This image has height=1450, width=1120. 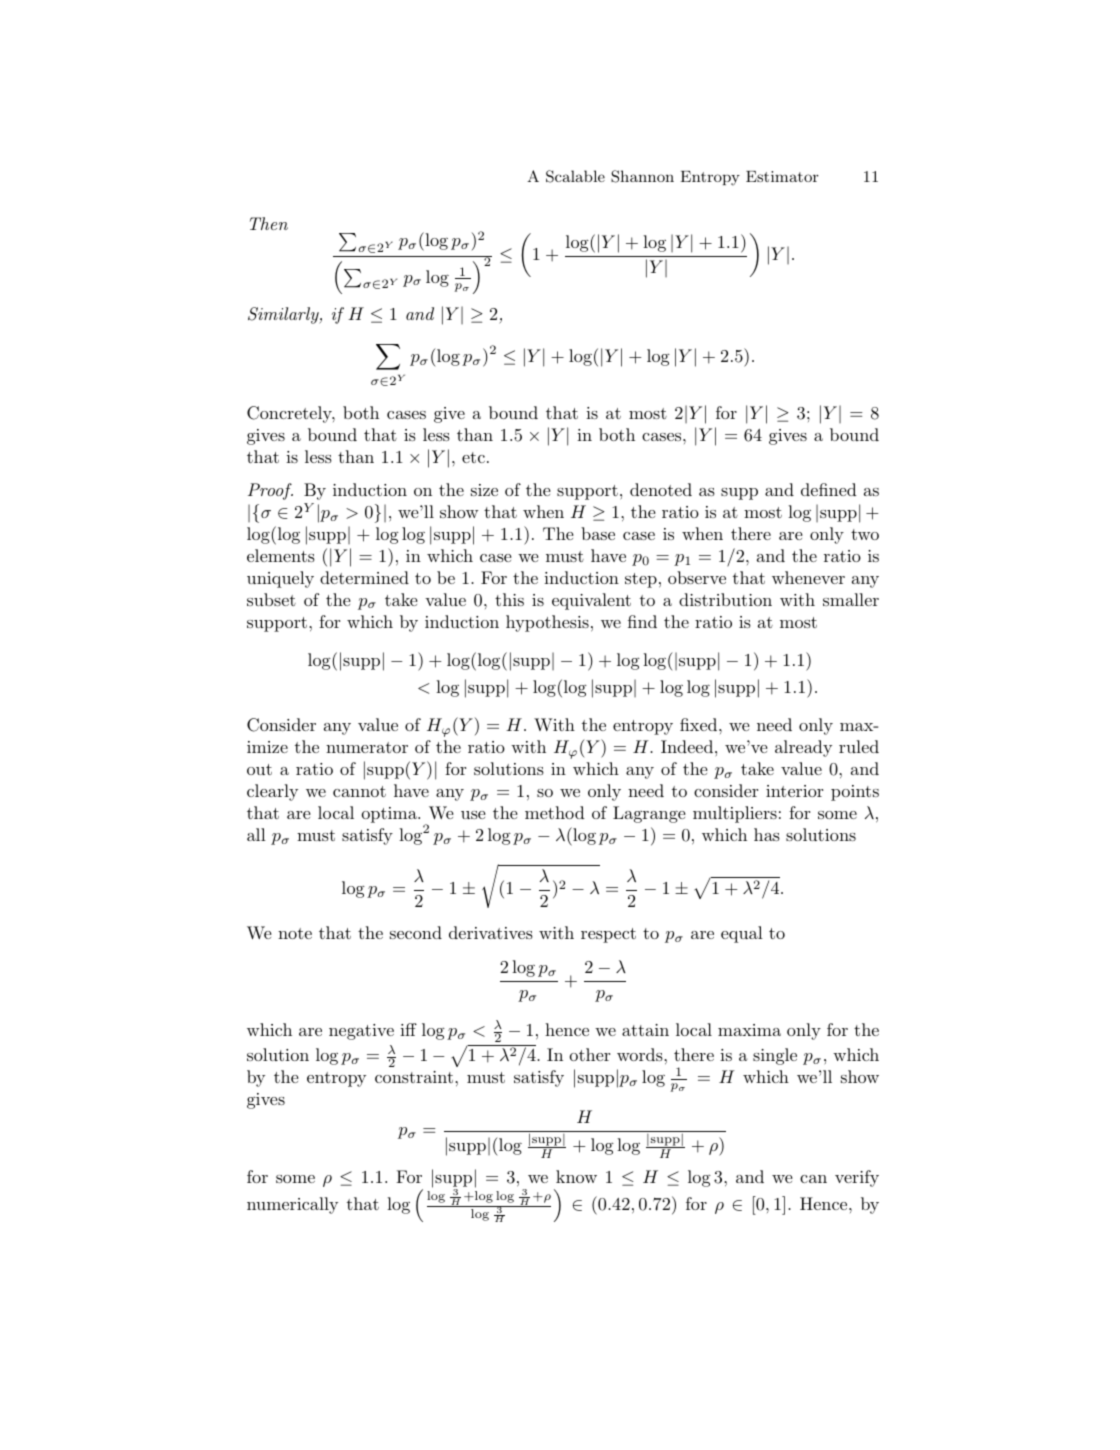 I want to click on respect, so click(x=608, y=935).
